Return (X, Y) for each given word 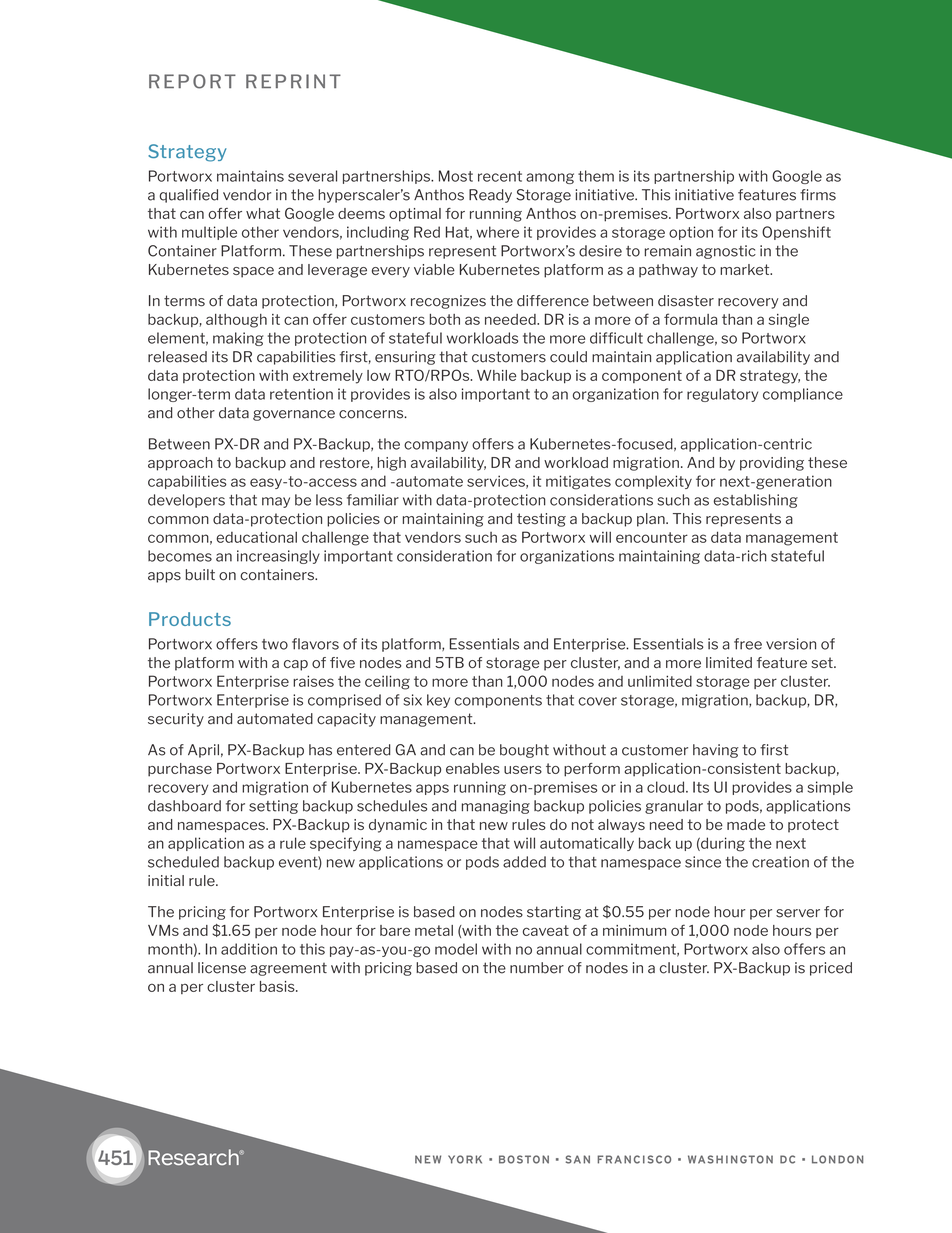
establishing (756, 501)
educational (256, 537)
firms (818, 195)
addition (249, 949)
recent (500, 176)
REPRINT (293, 81)
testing (541, 520)
